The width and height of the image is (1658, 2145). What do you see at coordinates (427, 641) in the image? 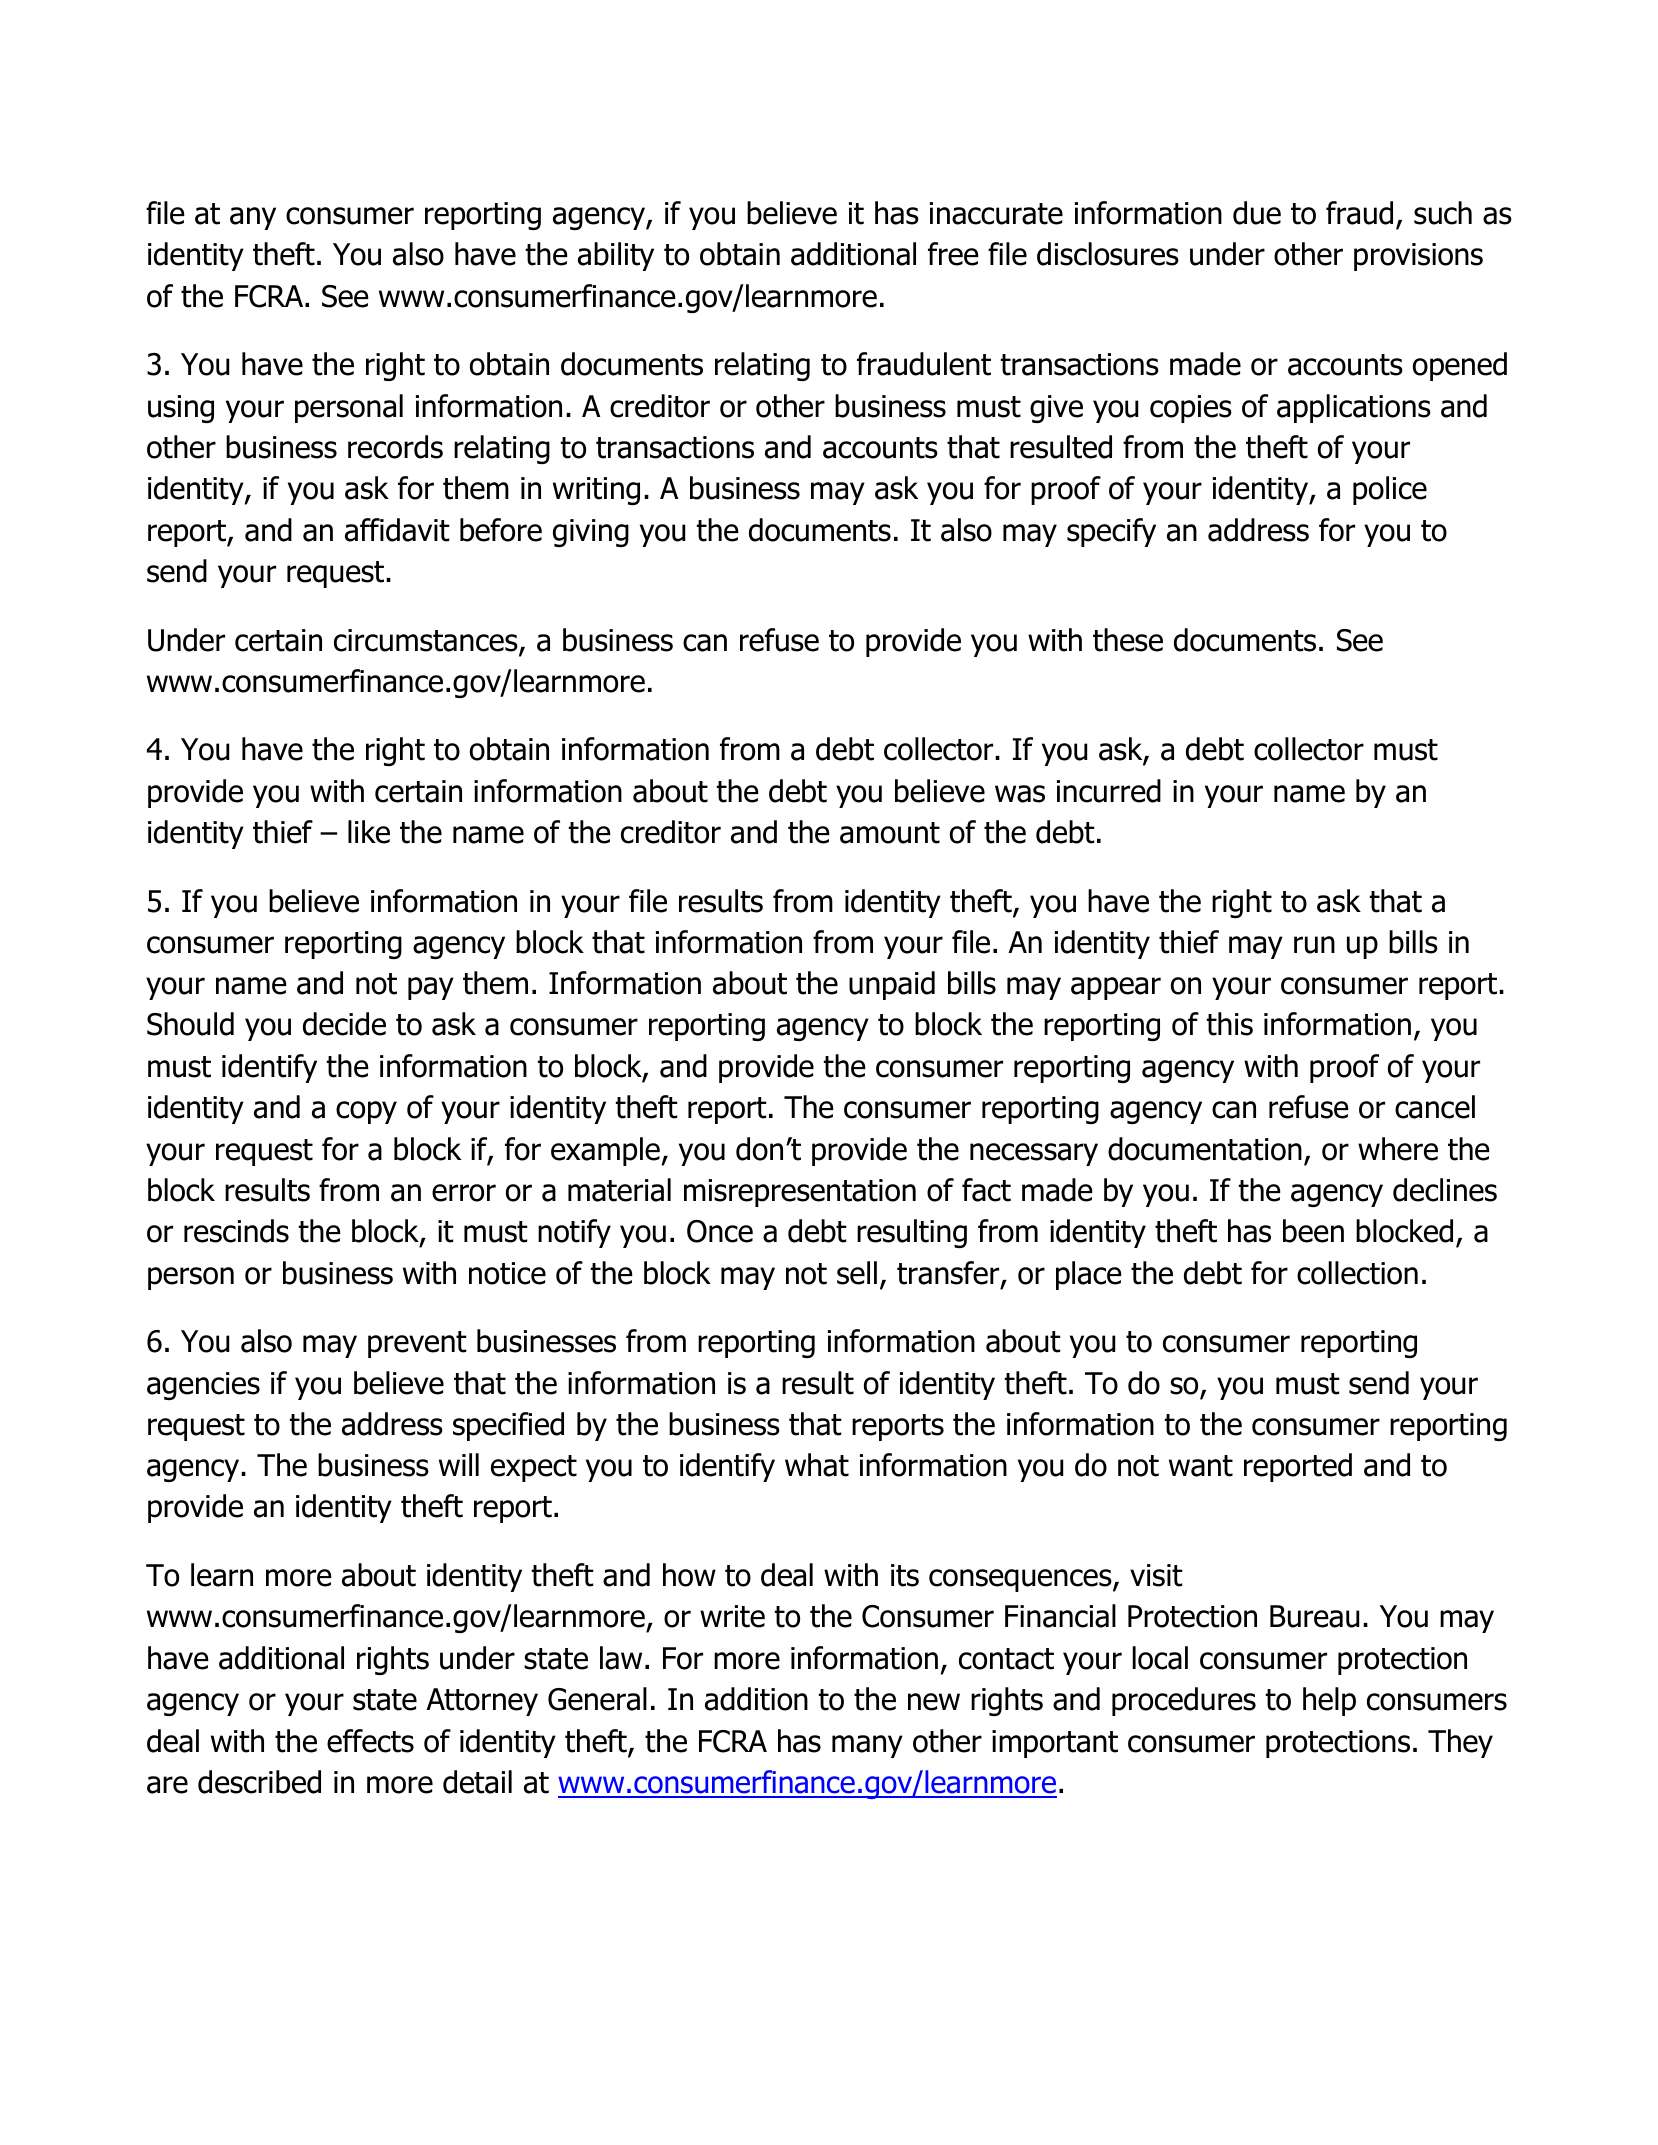
I see `circumstances` at bounding box center [427, 641].
